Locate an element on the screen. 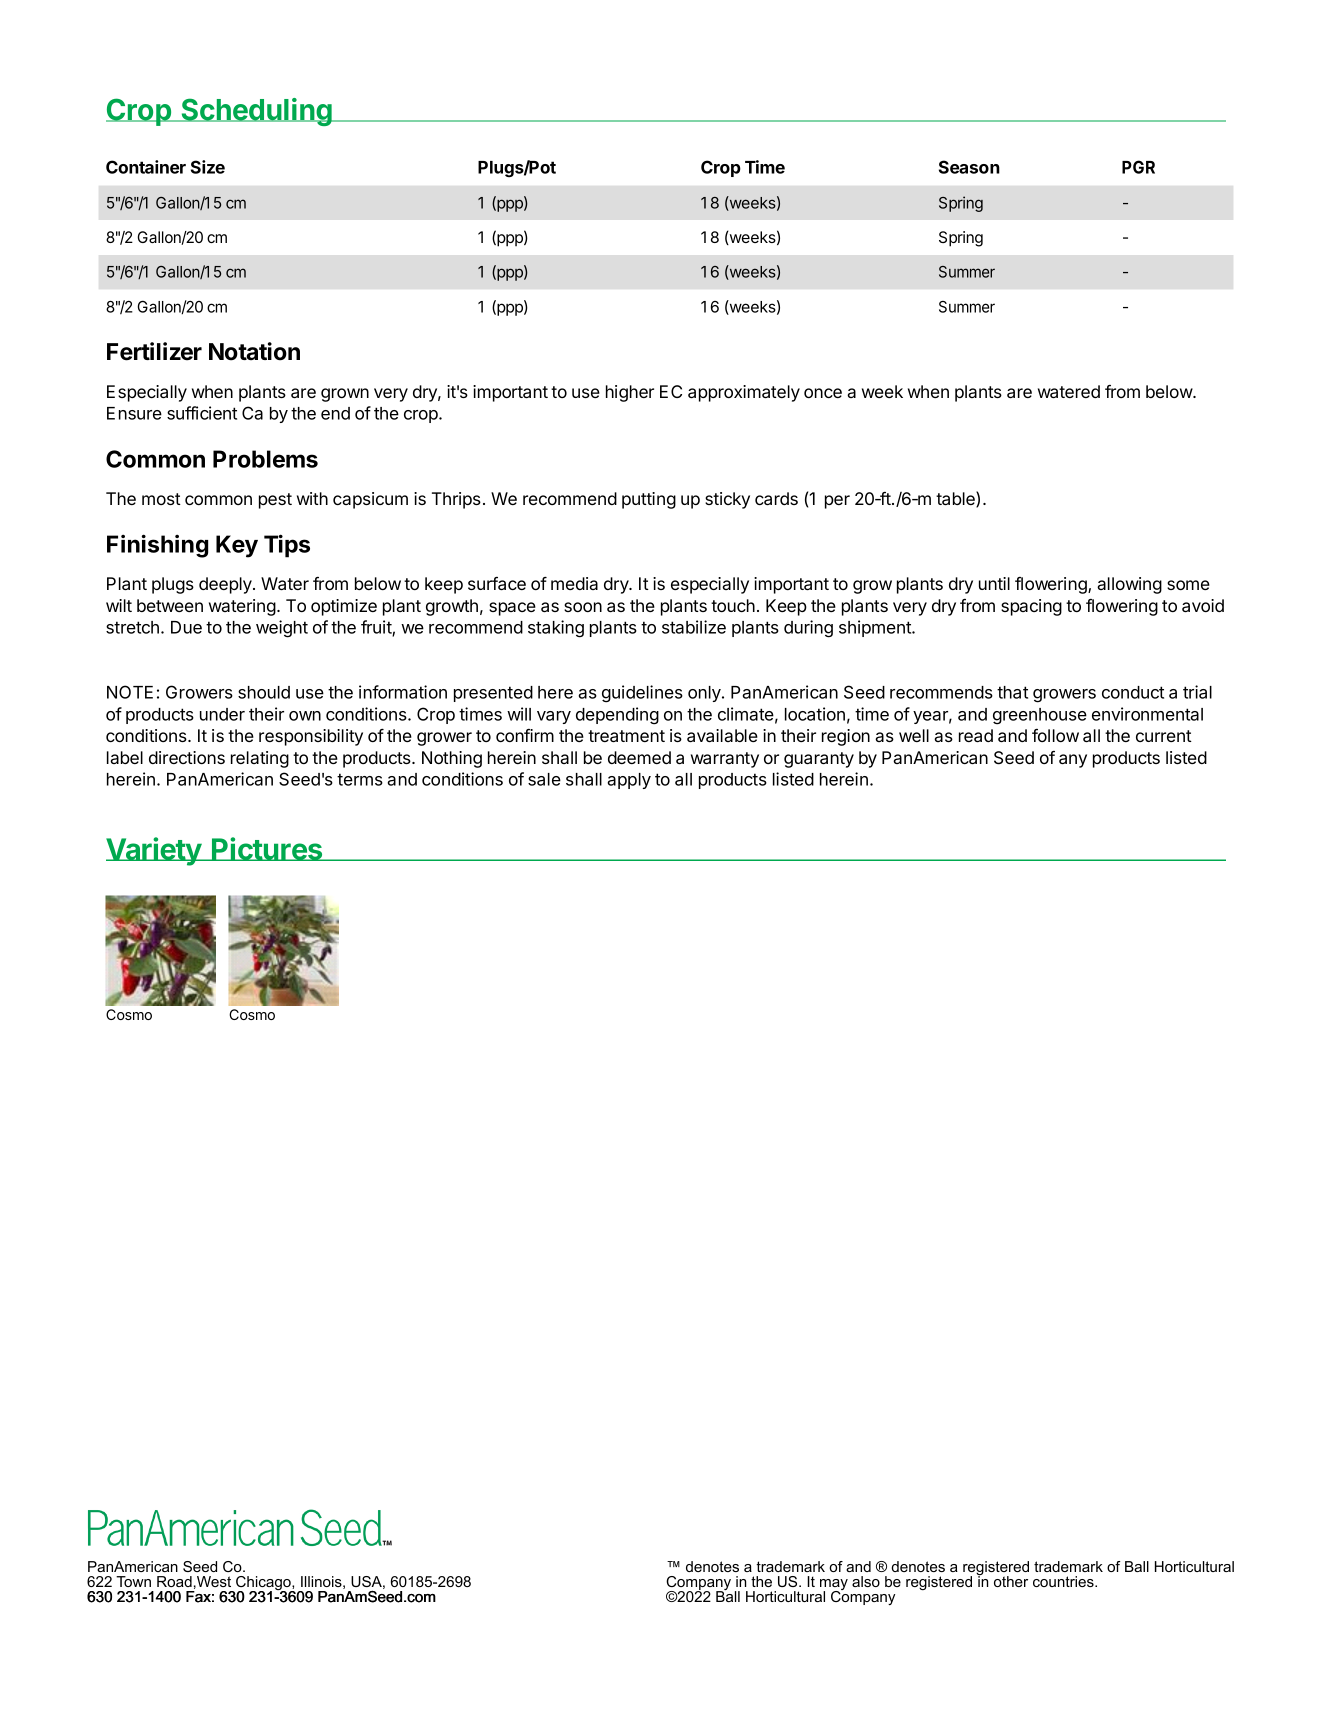  Variety is located at coordinates (154, 851).
